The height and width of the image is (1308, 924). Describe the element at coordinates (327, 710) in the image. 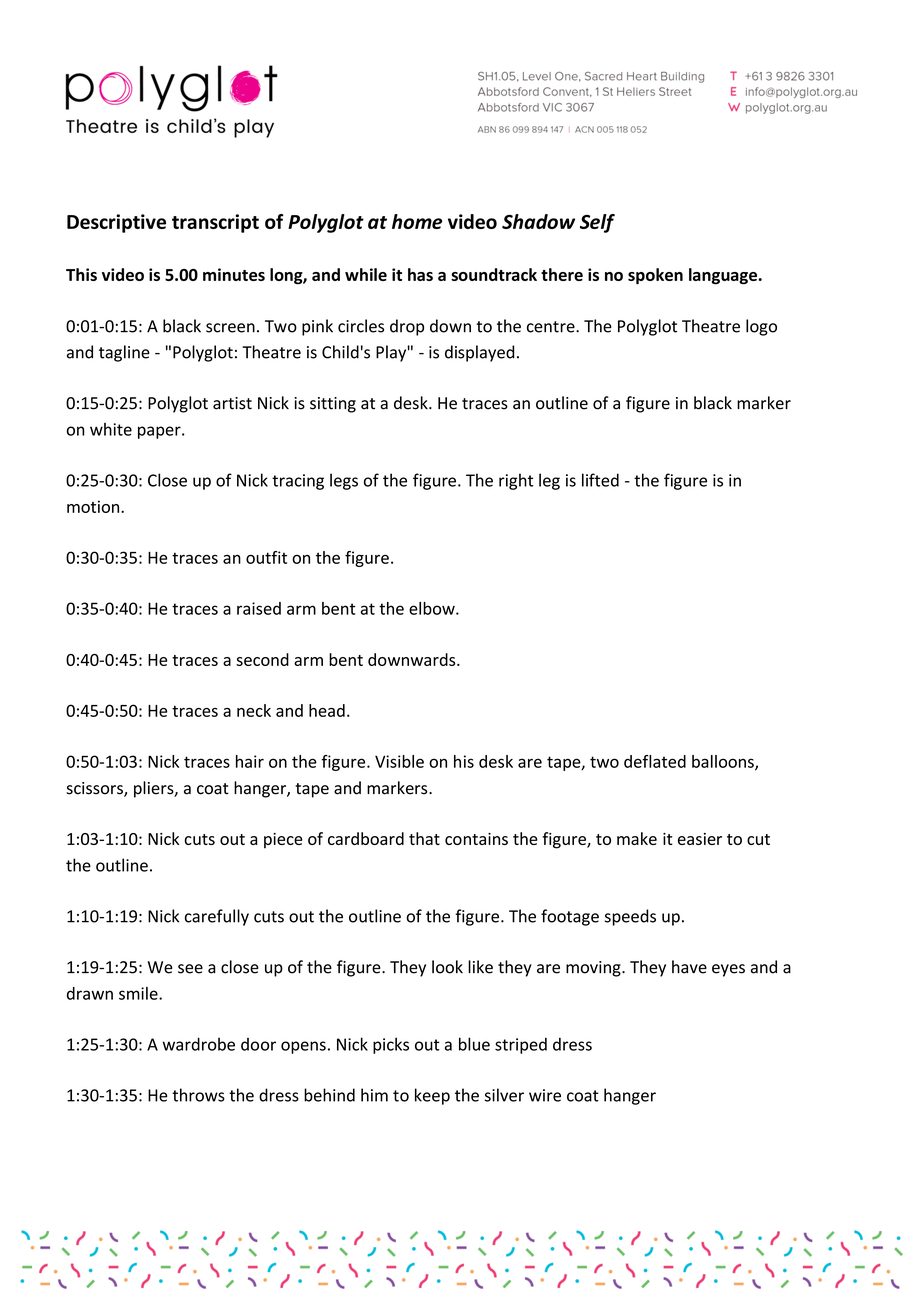

I see `head` at that location.
